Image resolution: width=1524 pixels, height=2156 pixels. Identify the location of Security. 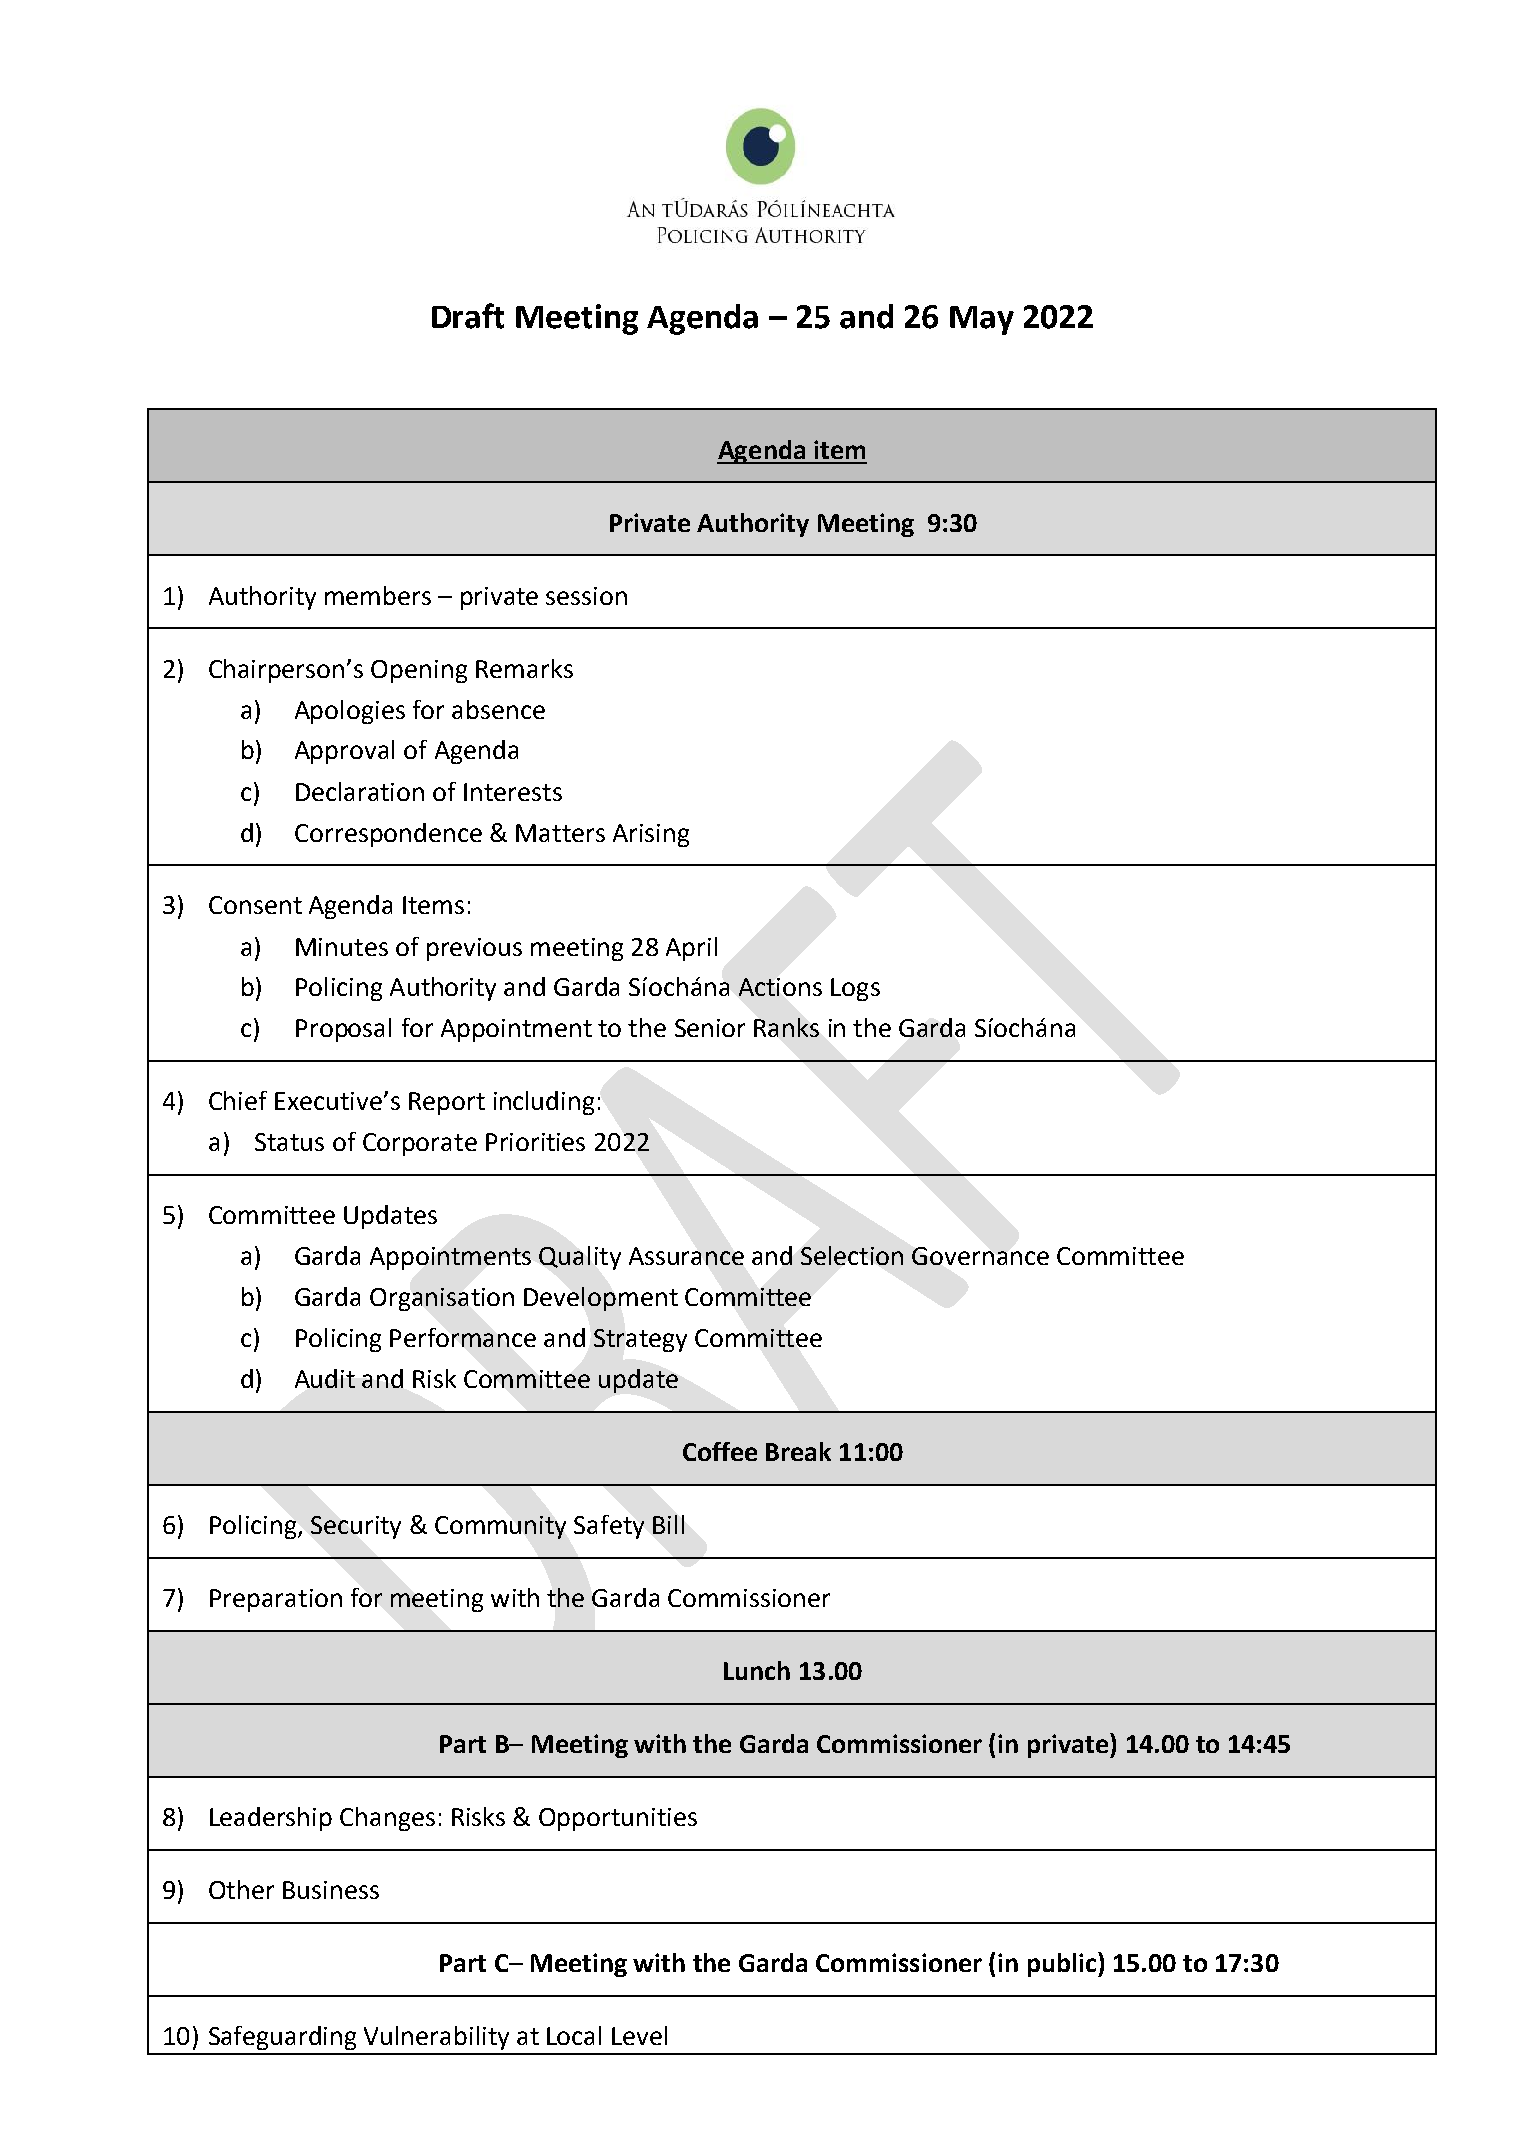
(356, 1527).
